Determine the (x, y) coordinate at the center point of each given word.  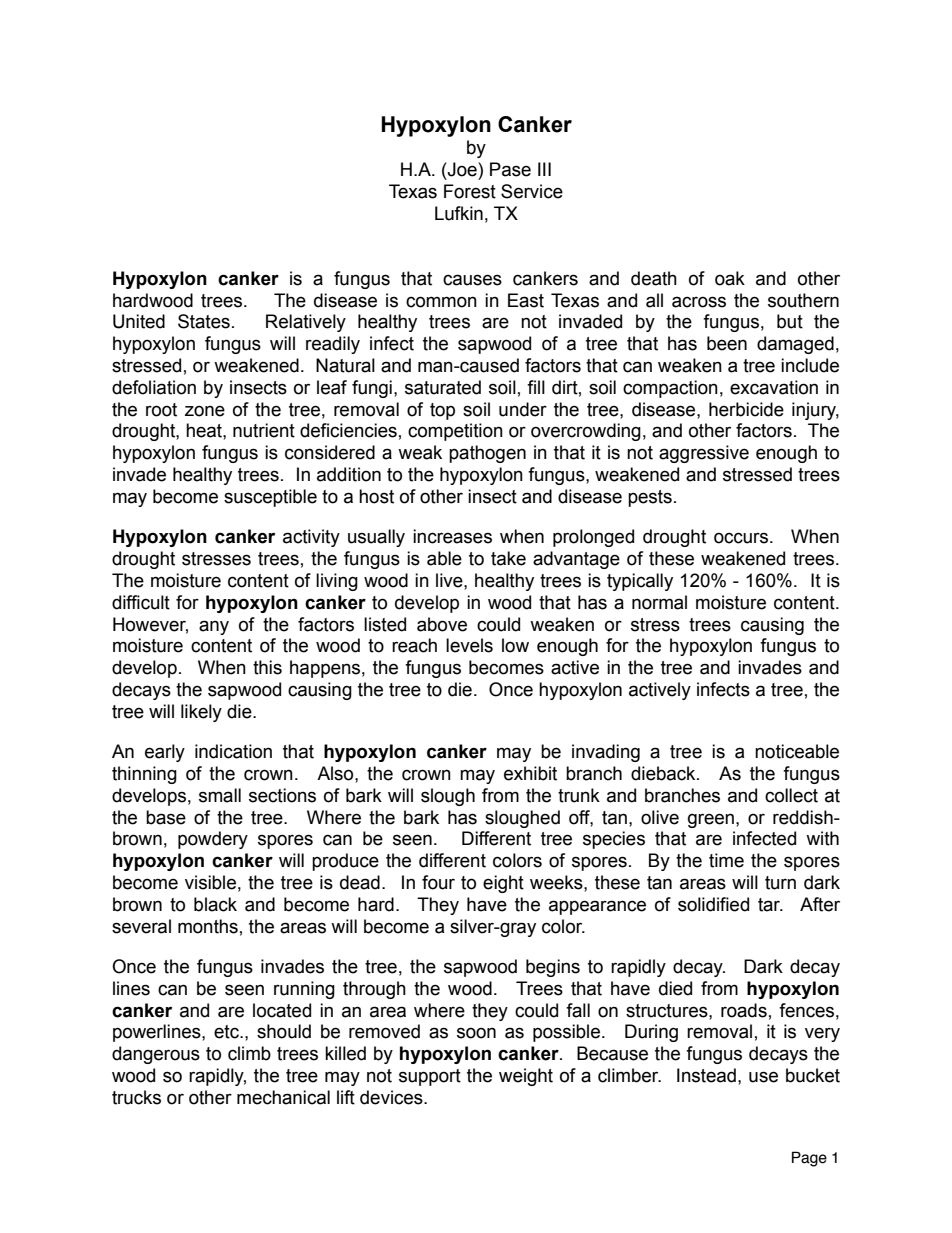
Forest (470, 191)
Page (809, 1159)
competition (455, 432)
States (204, 321)
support (430, 1077)
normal (659, 602)
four (438, 882)
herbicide (746, 409)
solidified (713, 904)
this (267, 667)
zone (205, 411)
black (215, 904)
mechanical (283, 1097)
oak (730, 278)
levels (469, 645)
